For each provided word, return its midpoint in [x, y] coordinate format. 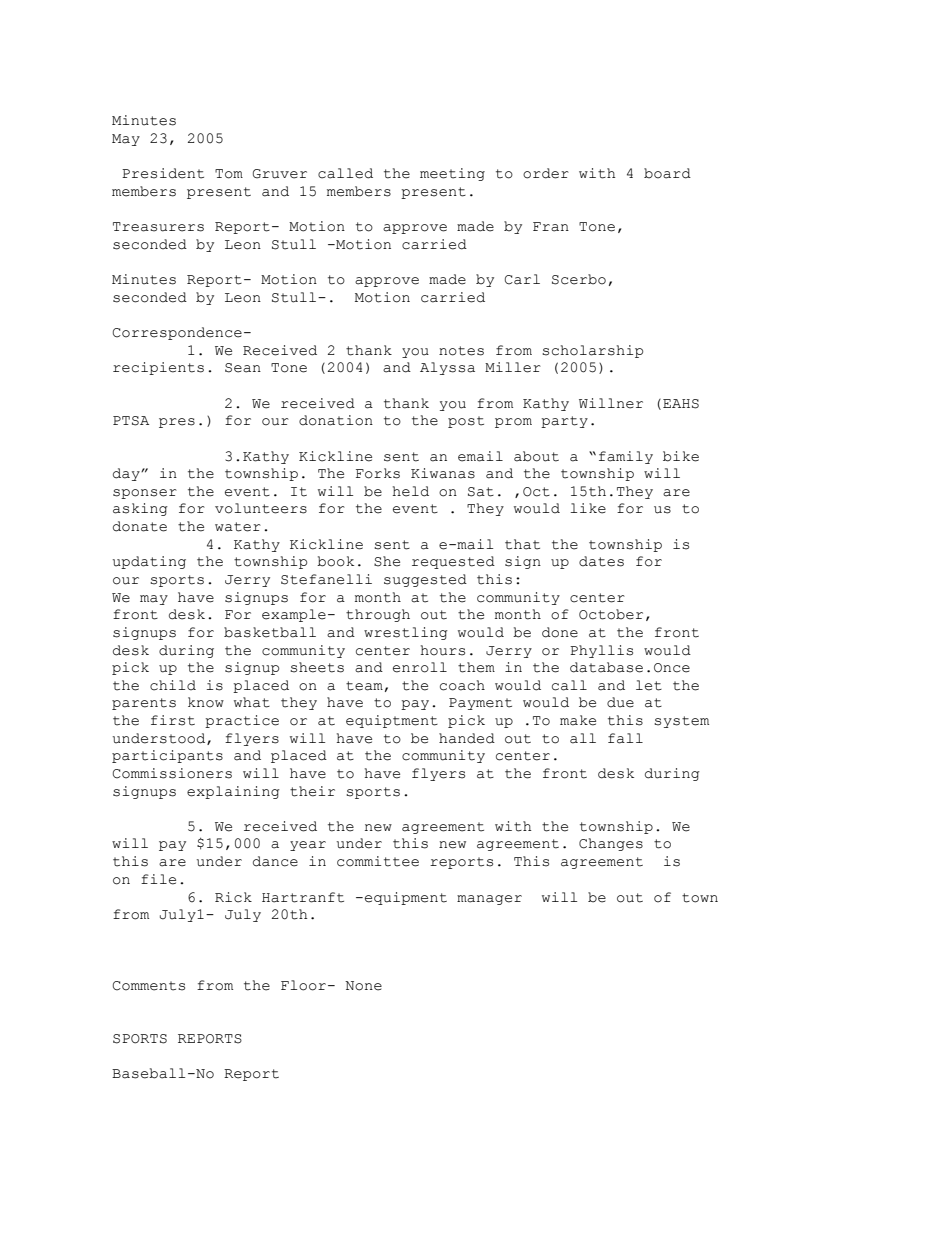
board [667, 173]
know [206, 702]
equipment [406, 898]
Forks [378, 473]
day [127, 474]
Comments [149, 986]
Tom [229, 174]
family [626, 457]
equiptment [392, 721]
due [620, 702]
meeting [452, 174]
